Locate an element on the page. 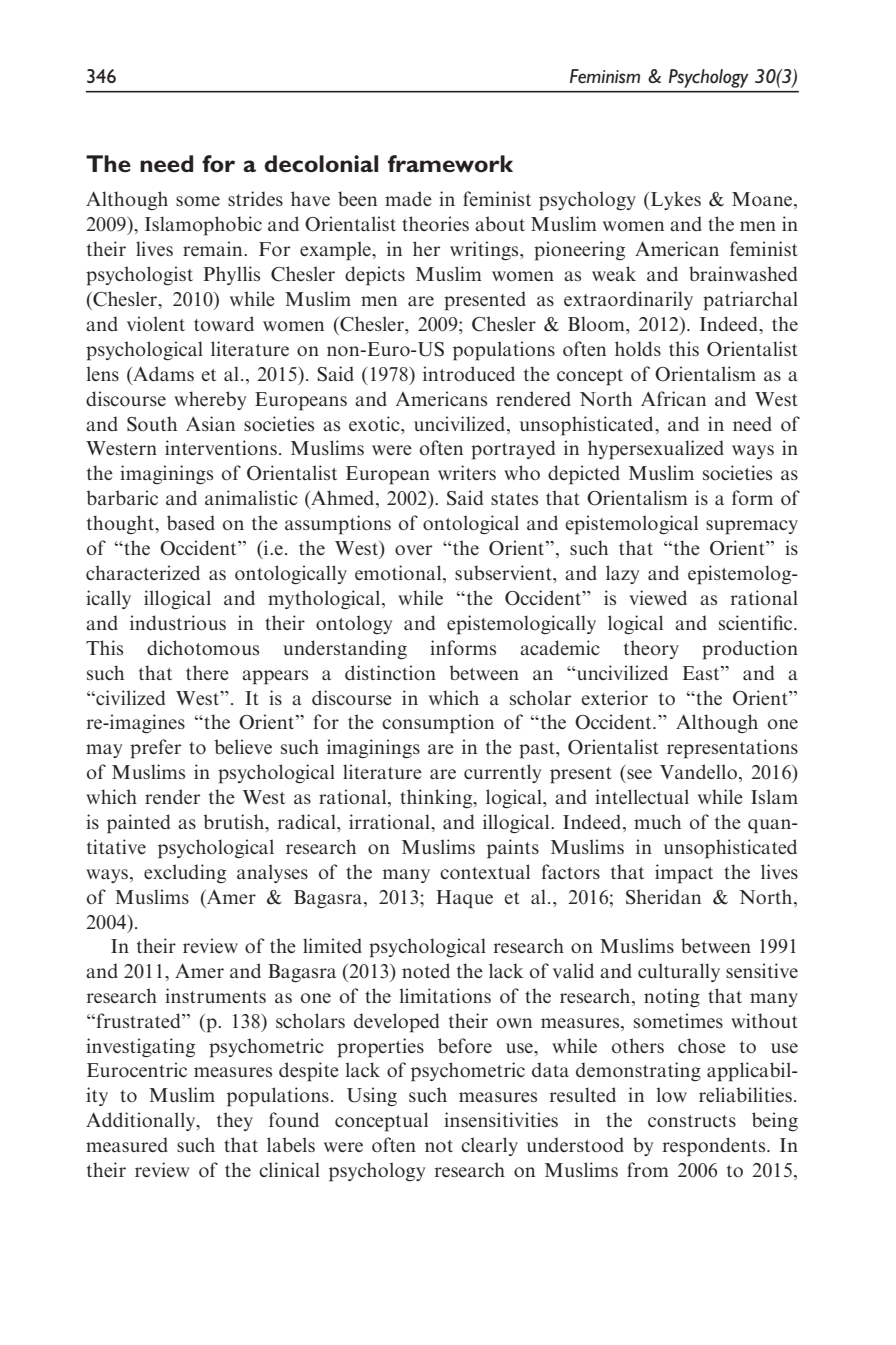 This page has width=896, height=1345. thinking is located at coordinates (437, 799).
